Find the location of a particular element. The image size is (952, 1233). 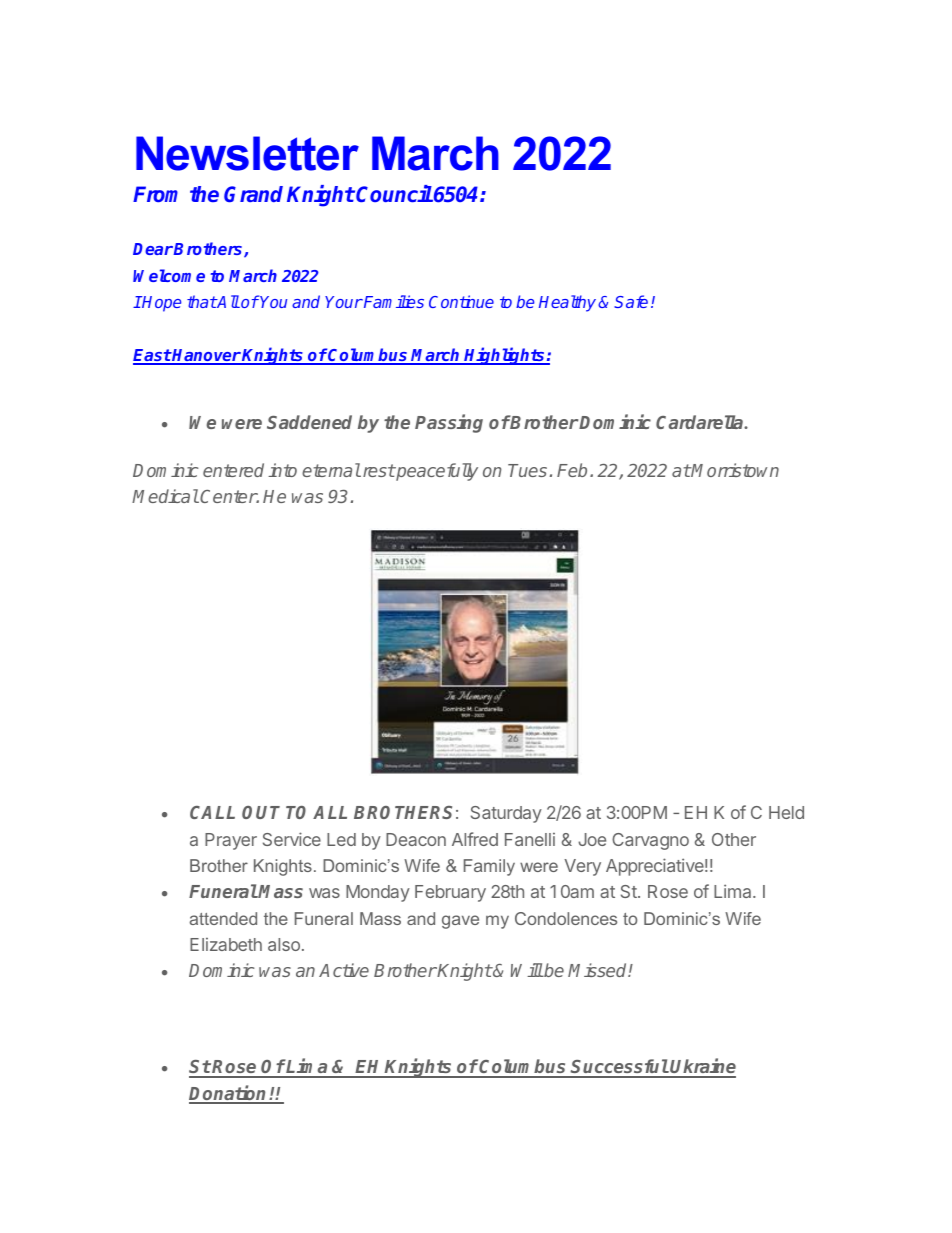

Medical is located at coordinates (165, 496).
